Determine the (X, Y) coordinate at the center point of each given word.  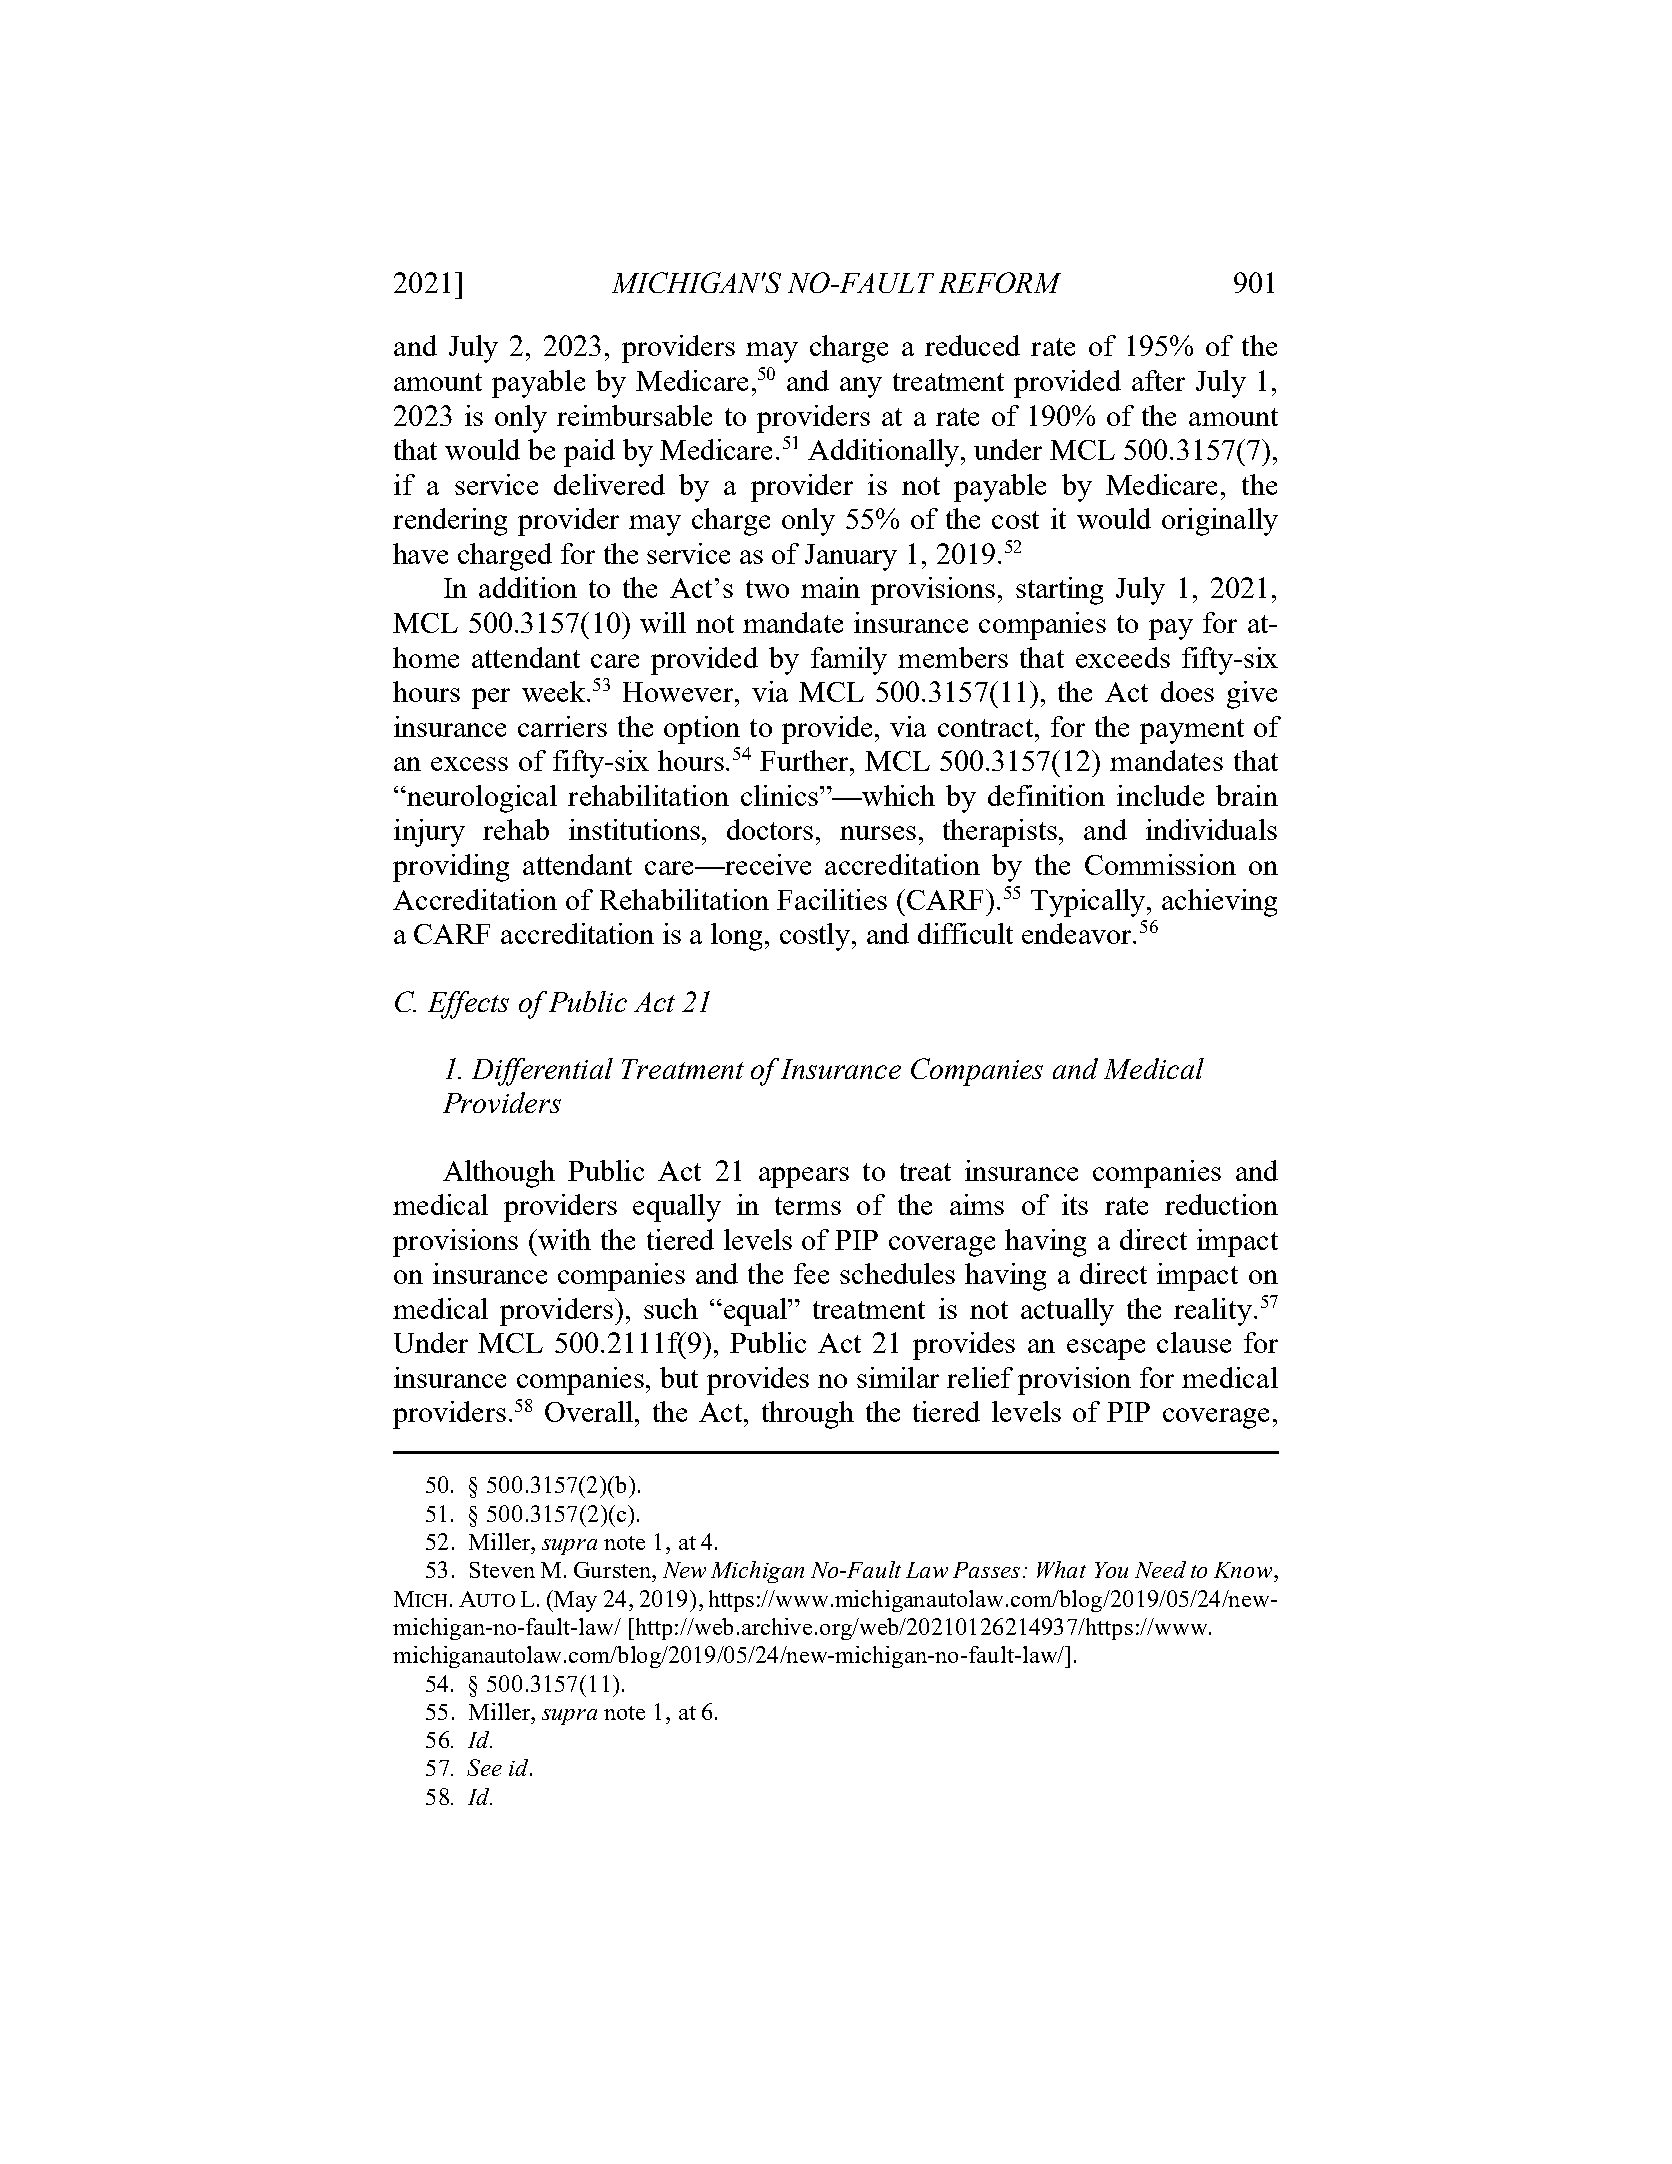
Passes (986, 1570)
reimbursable (634, 415)
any (861, 387)
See (484, 1767)
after (1158, 380)
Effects (468, 1005)
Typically (1089, 903)
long (738, 937)
